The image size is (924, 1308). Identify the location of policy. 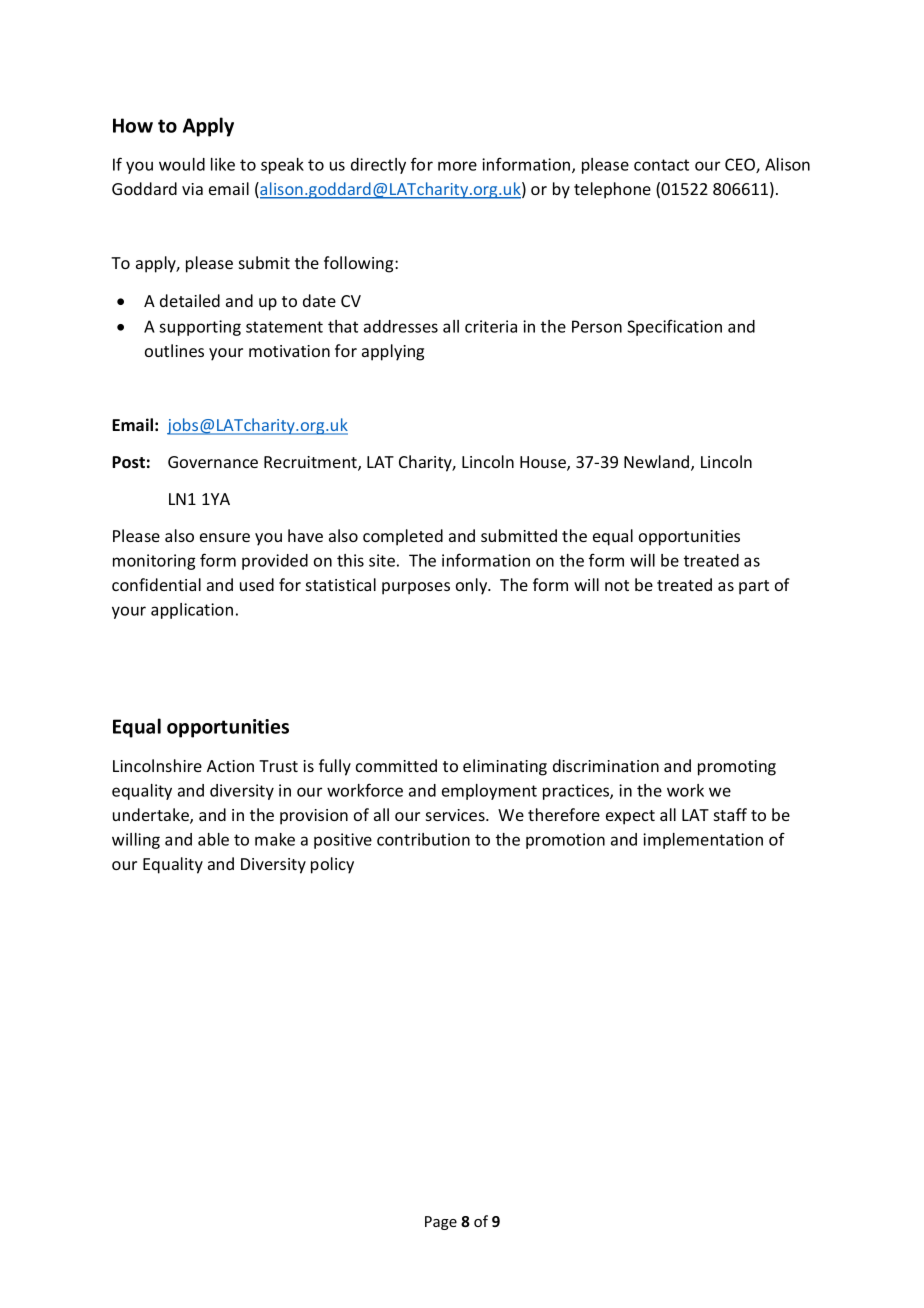
(332, 865).
